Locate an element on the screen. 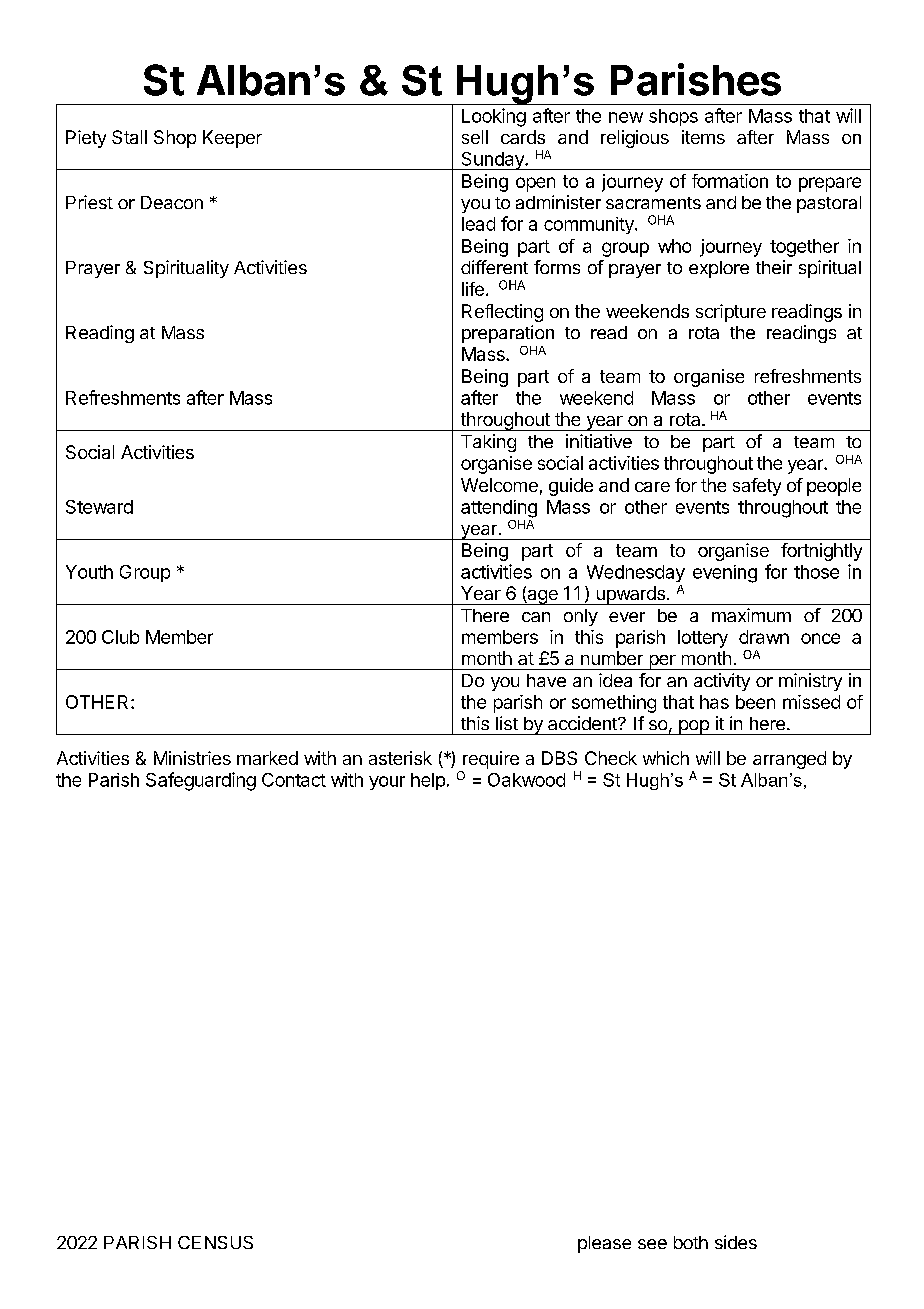 This screenshot has height=1309, width=924. Stall is located at coordinates (129, 137).
